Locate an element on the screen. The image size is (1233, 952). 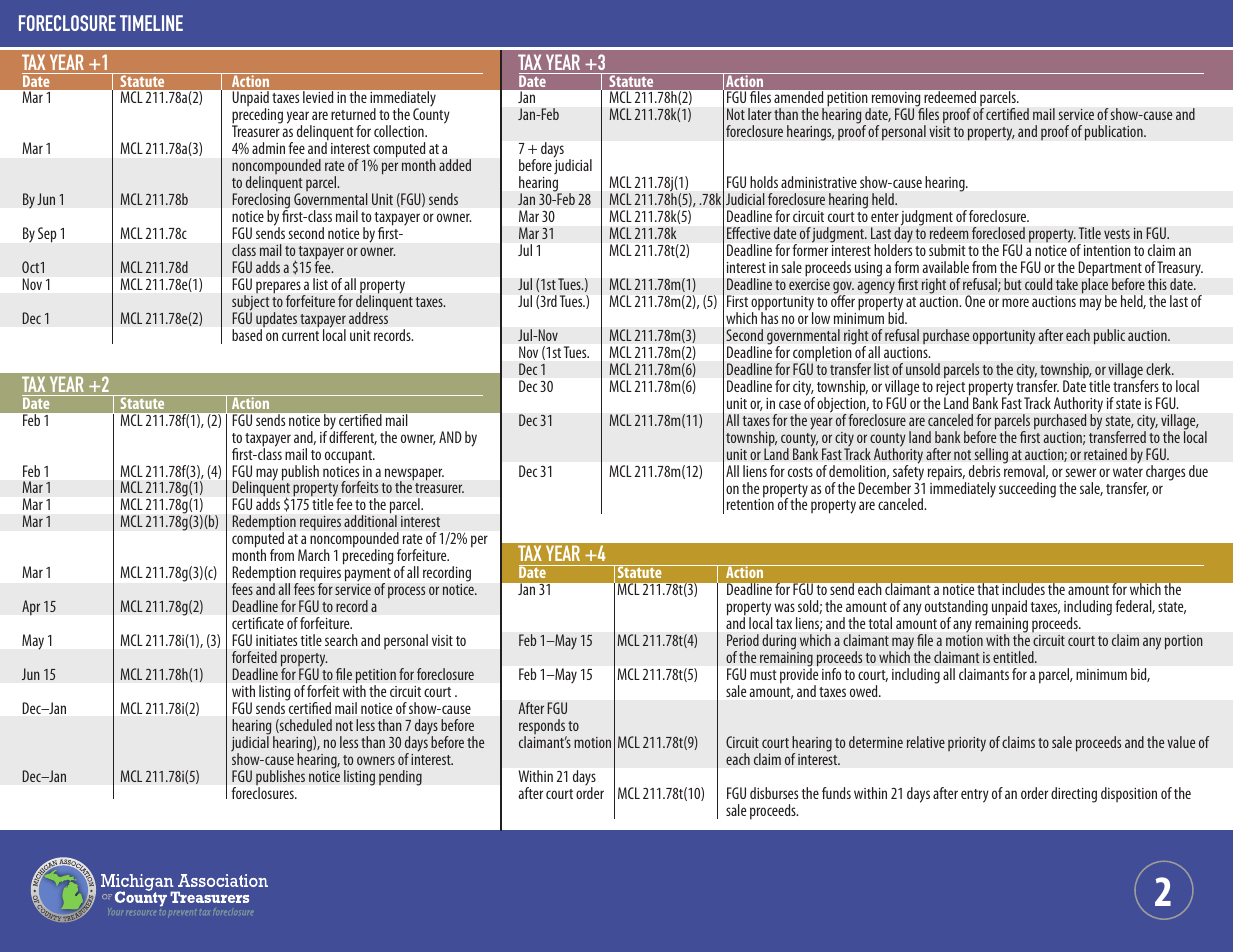
costs is located at coordinates (800, 472).
